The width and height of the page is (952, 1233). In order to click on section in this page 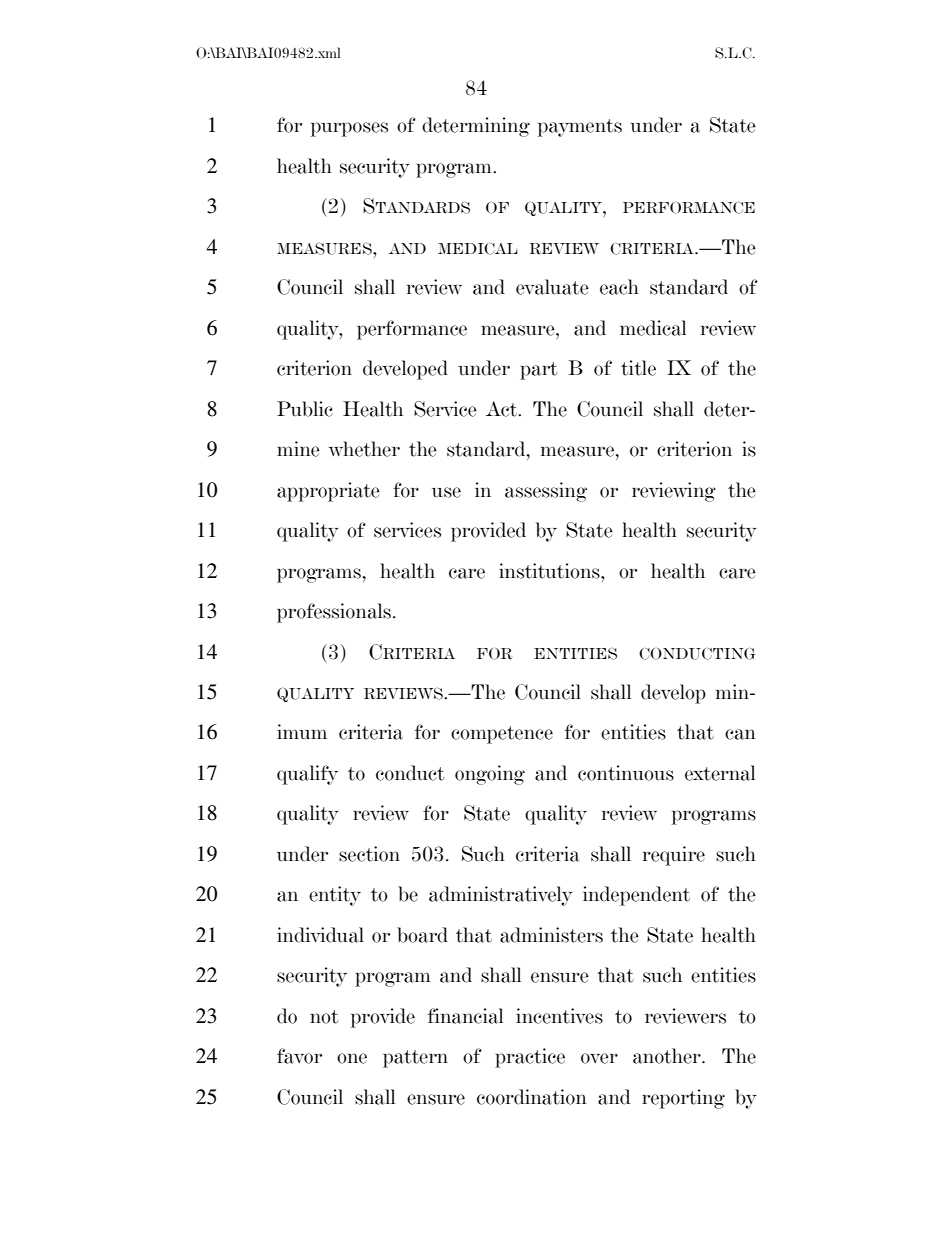, I will do `click(369, 854)`.
